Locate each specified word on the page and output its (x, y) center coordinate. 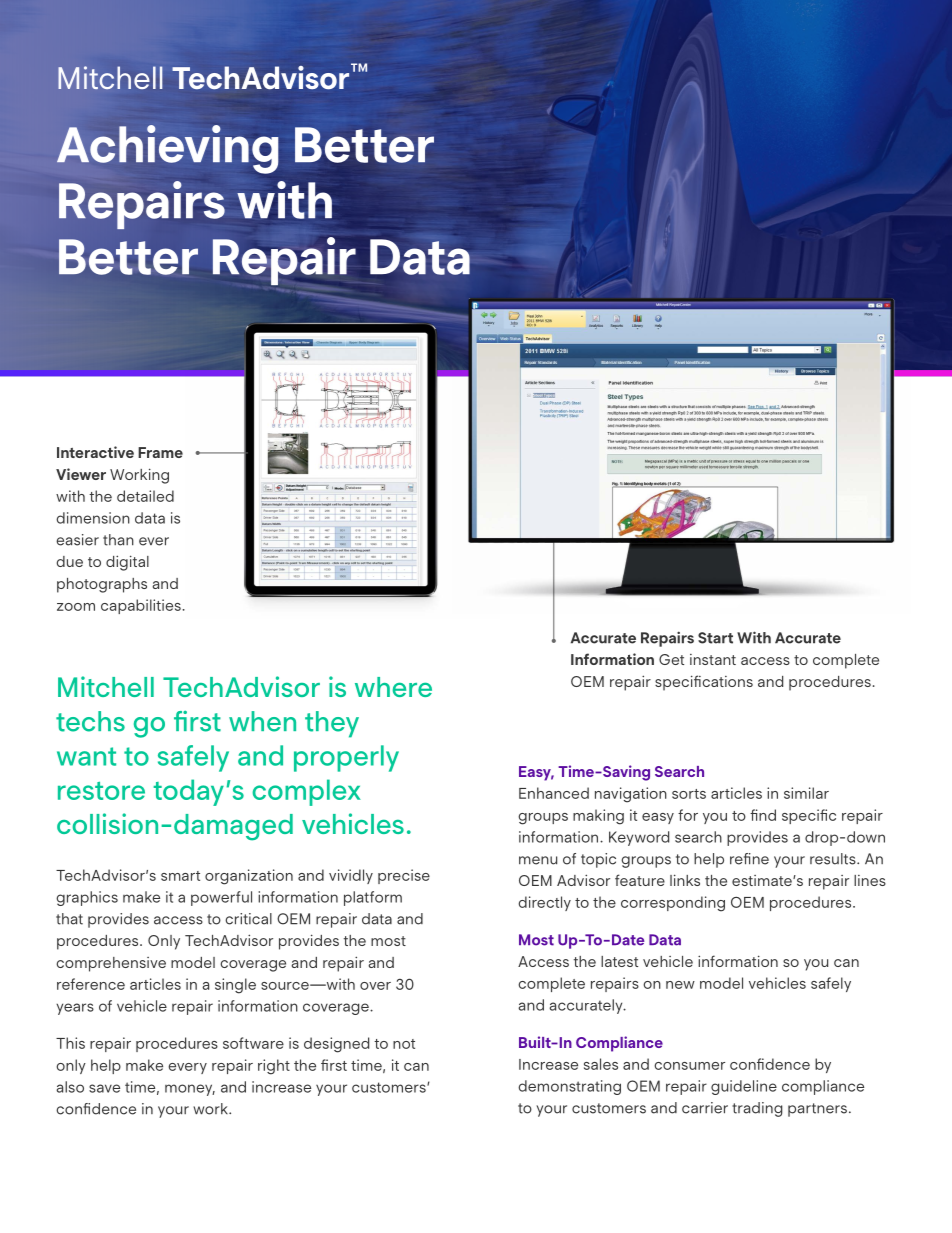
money (190, 1090)
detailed (145, 496)
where (393, 687)
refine (749, 859)
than (118, 540)
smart (180, 876)
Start (715, 638)
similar (806, 793)
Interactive (95, 452)
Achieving (167, 149)
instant (713, 659)
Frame (160, 452)
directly (545, 903)
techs (90, 721)
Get (671, 659)
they (332, 724)
